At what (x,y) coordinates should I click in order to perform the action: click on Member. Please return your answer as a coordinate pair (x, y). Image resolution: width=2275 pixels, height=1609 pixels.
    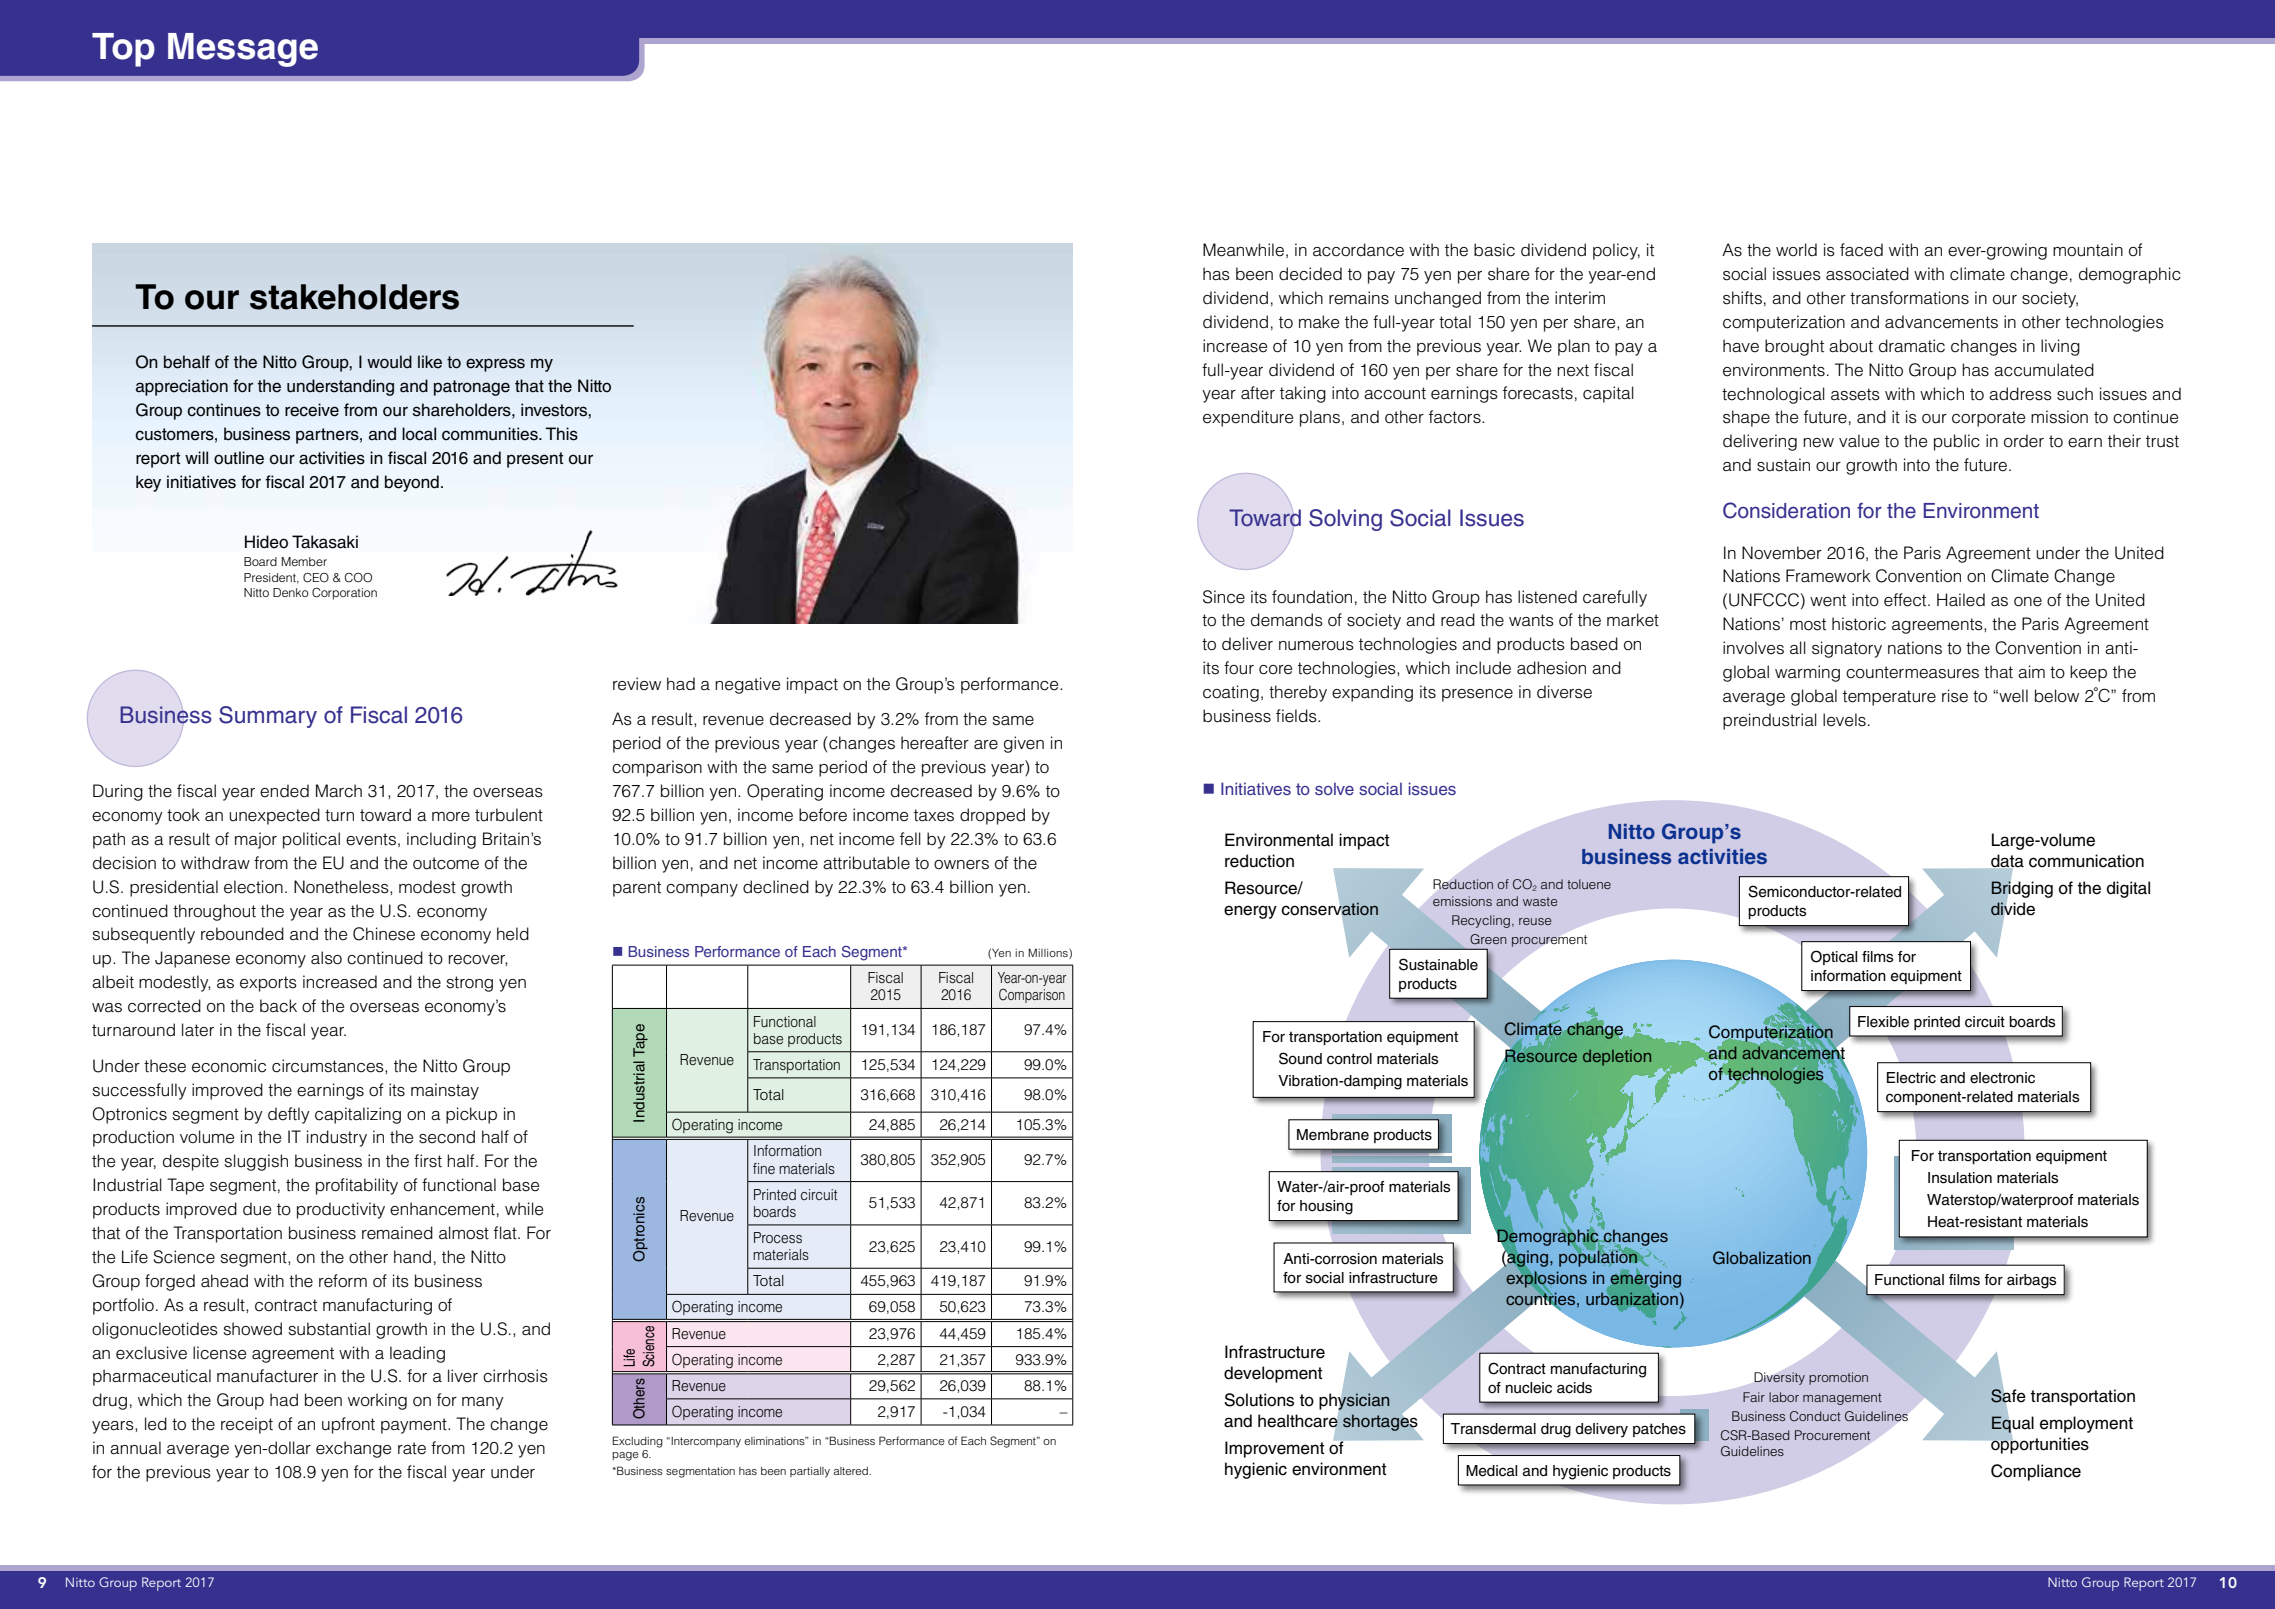
    Looking at the image, I should click on (304, 561).
